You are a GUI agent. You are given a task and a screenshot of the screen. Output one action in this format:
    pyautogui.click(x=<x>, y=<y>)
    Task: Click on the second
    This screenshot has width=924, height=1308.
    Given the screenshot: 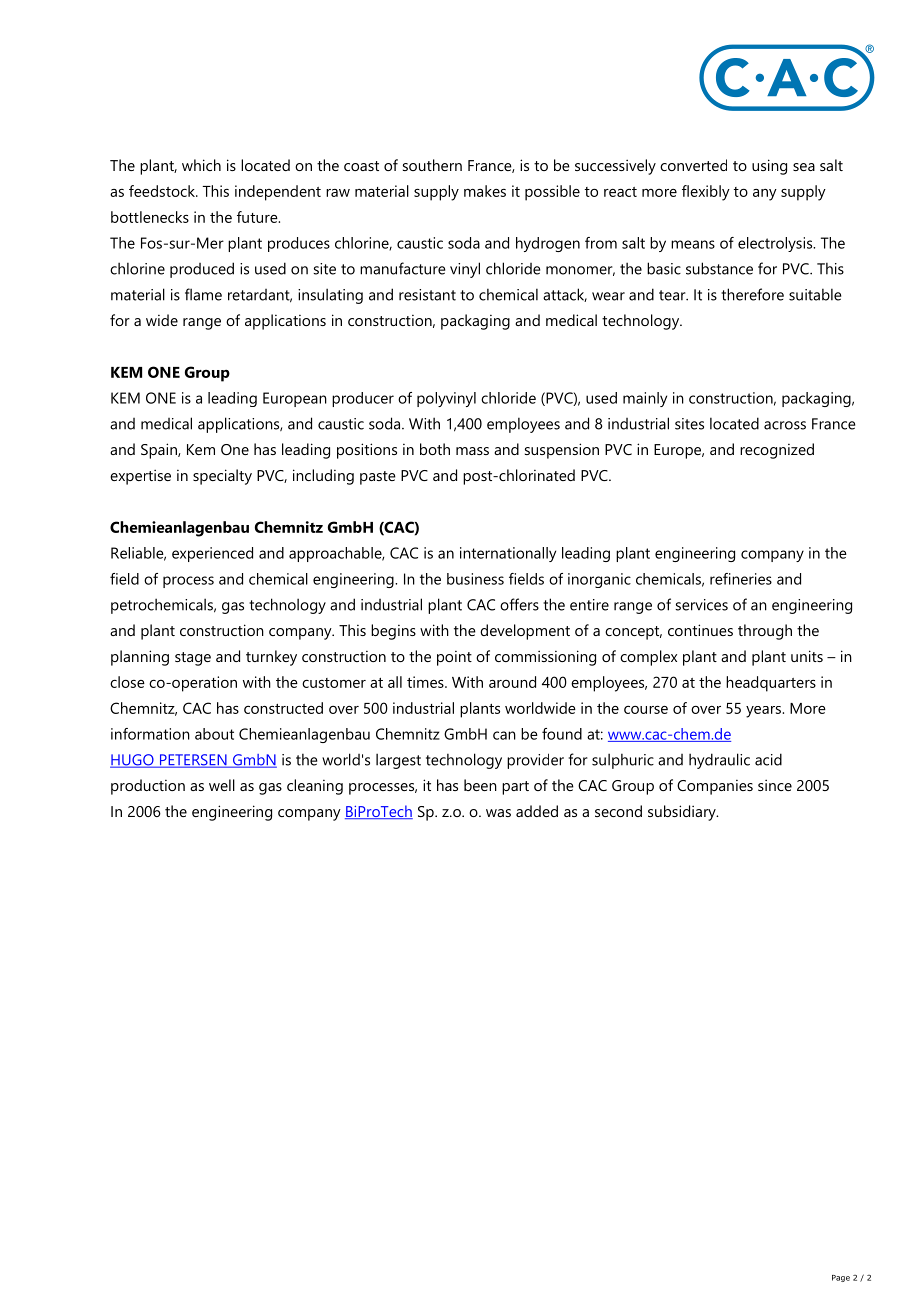 What is the action you would take?
    pyautogui.click(x=618, y=811)
